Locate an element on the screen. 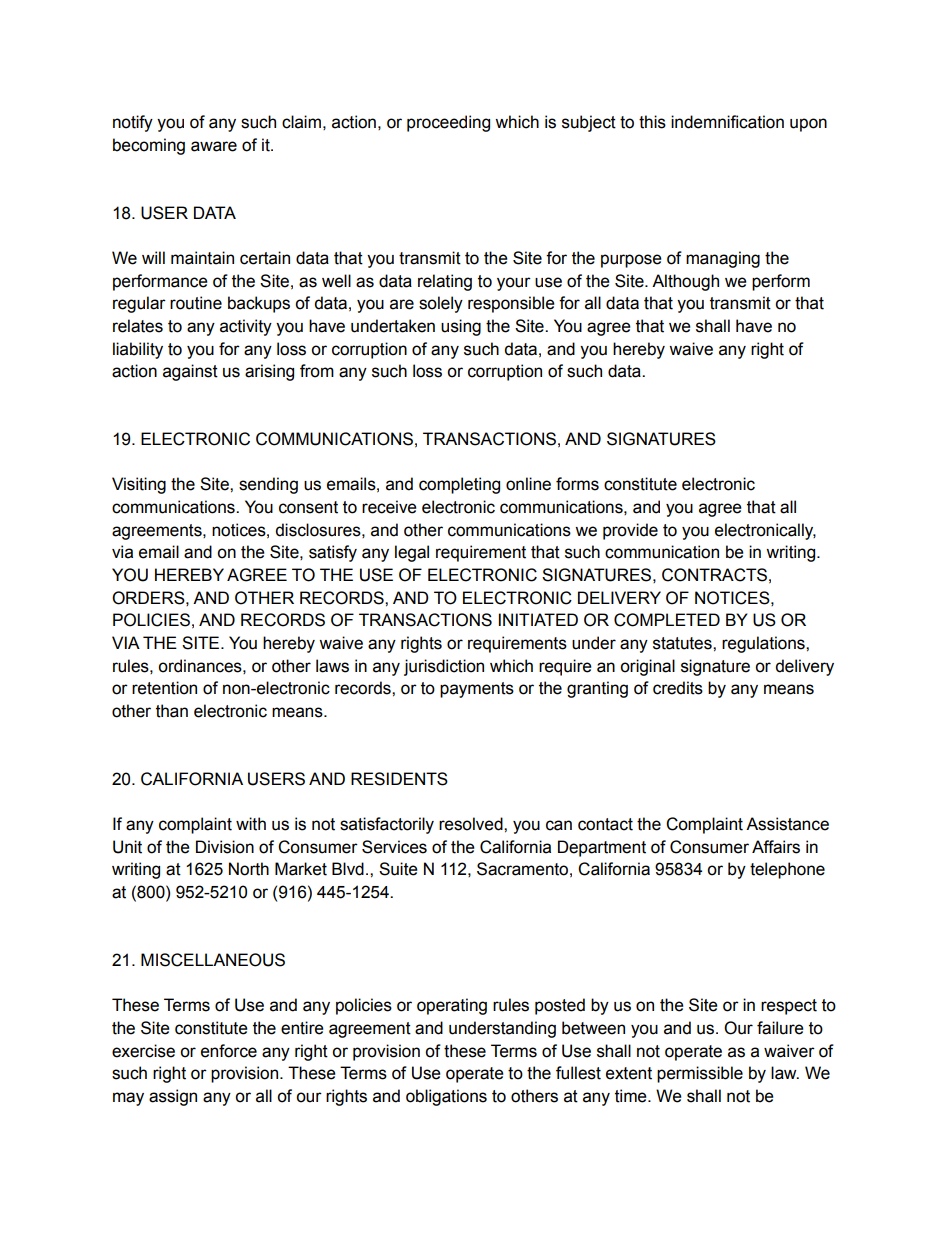 The height and width of the screenshot is (1233, 952). against is located at coordinates (190, 372).
